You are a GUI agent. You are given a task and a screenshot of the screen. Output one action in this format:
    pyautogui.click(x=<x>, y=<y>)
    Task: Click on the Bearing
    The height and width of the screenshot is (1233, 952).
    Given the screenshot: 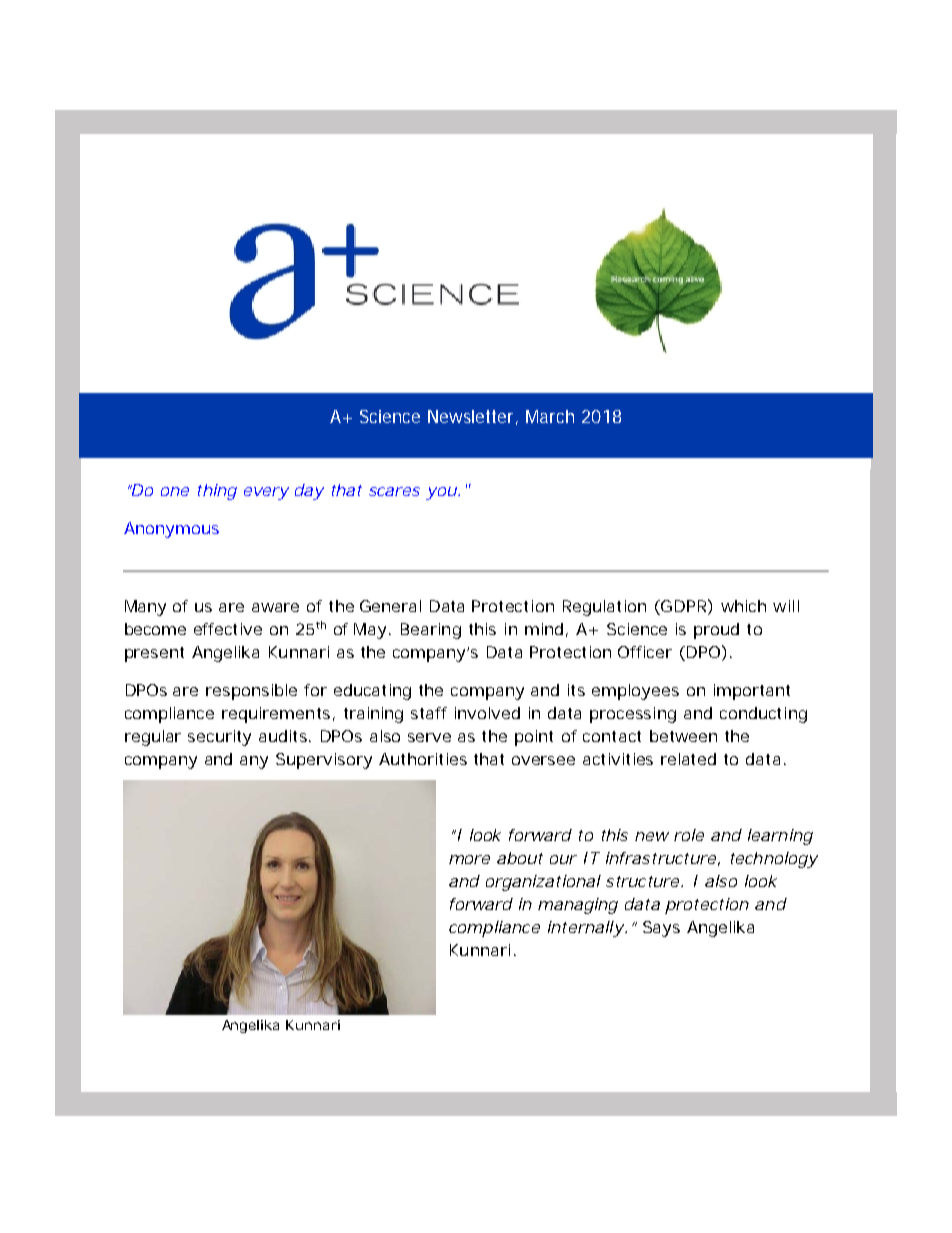 What is the action you would take?
    pyautogui.click(x=431, y=631)
